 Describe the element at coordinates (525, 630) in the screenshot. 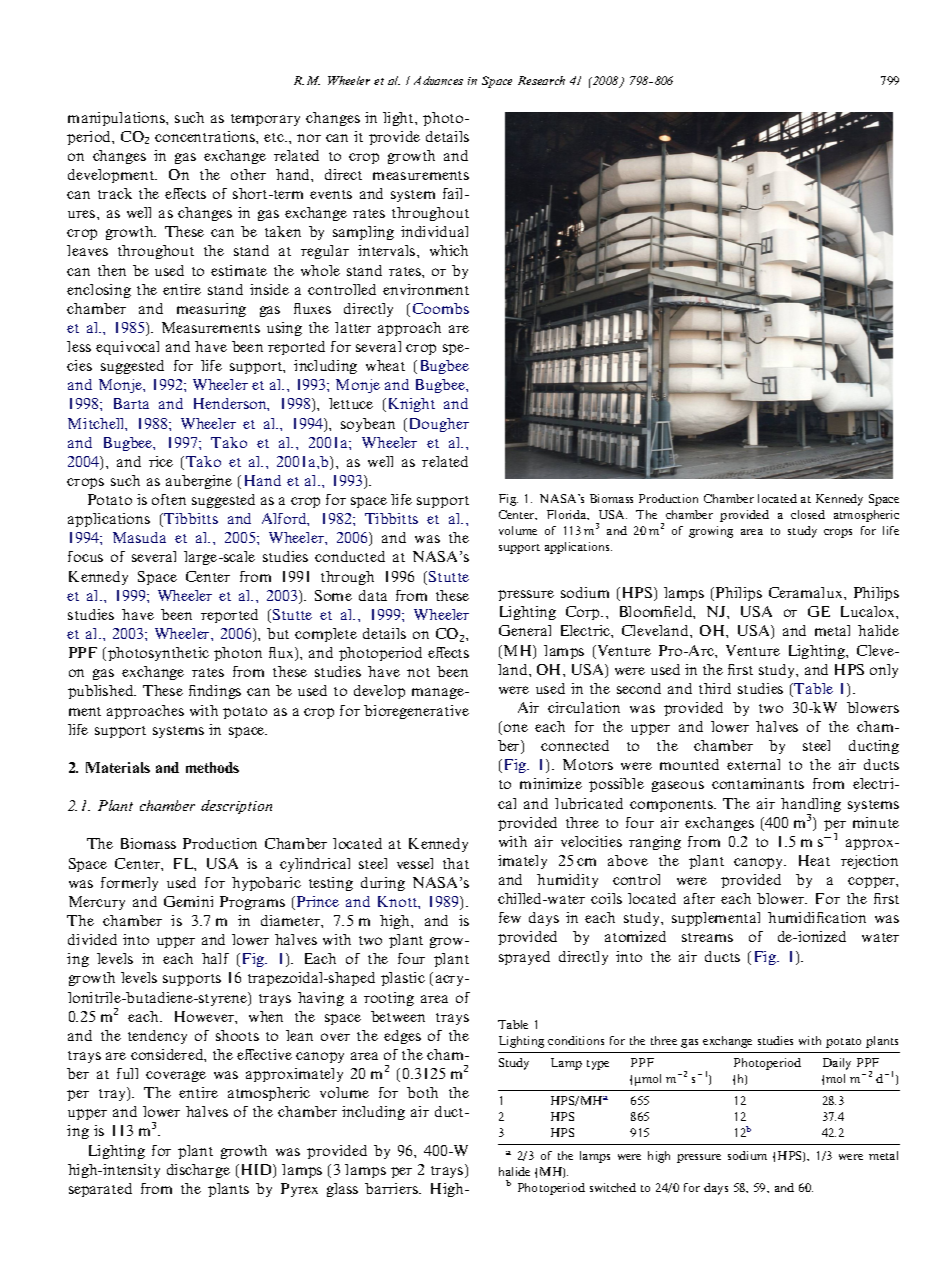

I see `General` at that location.
